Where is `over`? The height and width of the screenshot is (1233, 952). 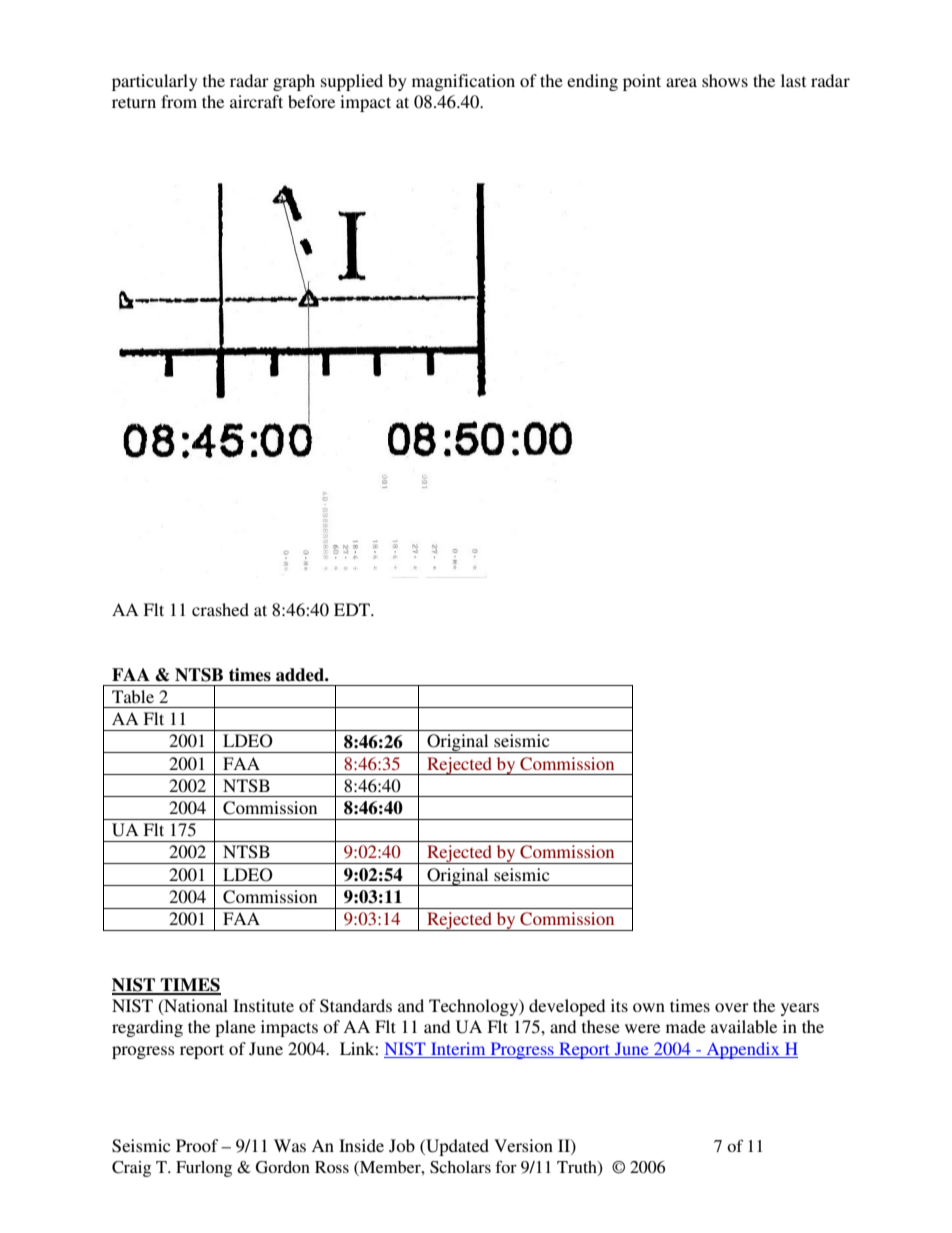
over is located at coordinates (732, 1007).
